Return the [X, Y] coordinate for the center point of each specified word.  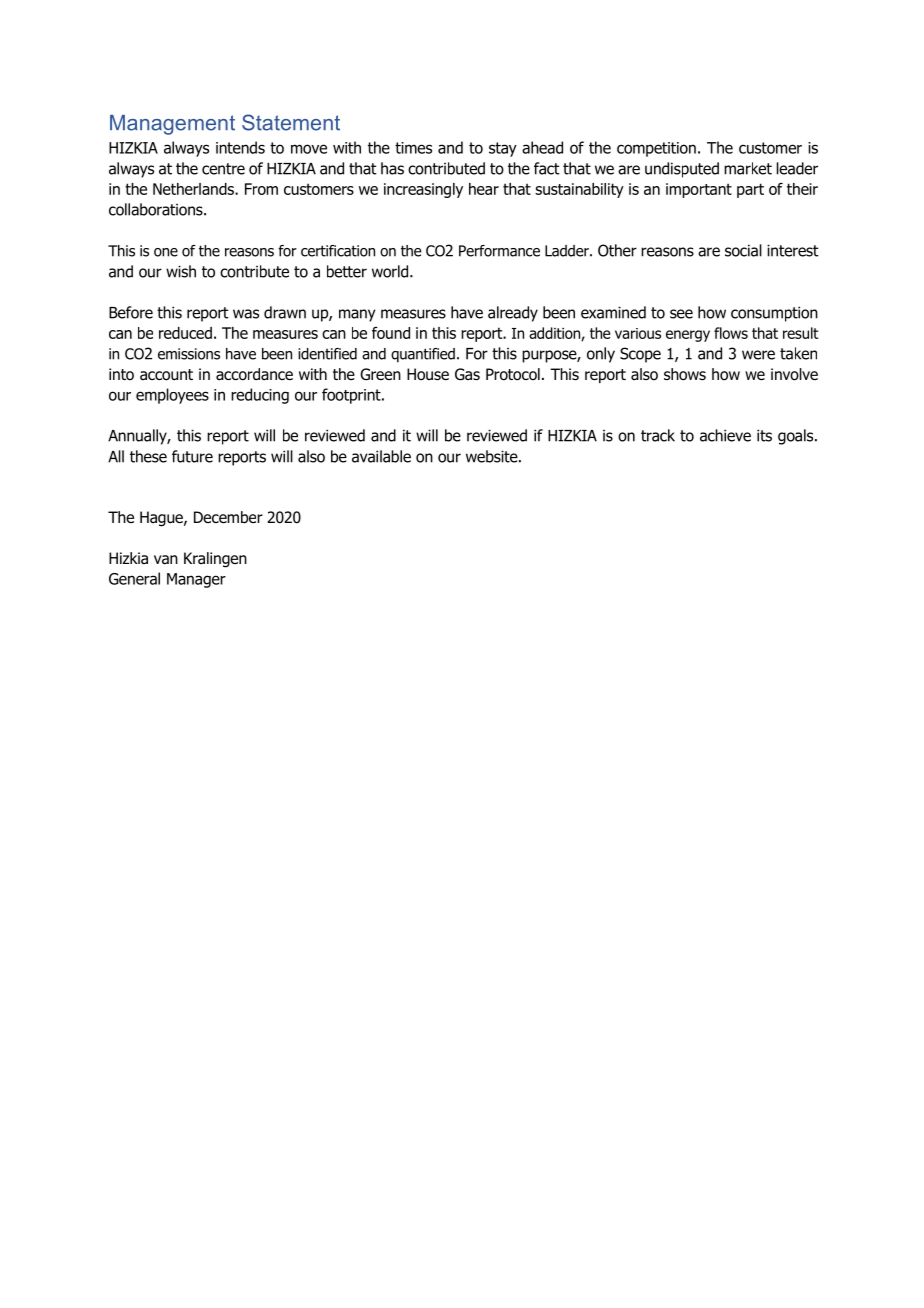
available [381, 456]
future [192, 456]
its [764, 435]
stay [503, 149]
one [166, 252]
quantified [423, 355]
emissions [189, 354]
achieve [725, 435]
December [228, 517]
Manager [196, 580]
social [743, 250]
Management [172, 125]
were [758, 355]
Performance [499, 251]
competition [656, 149]
